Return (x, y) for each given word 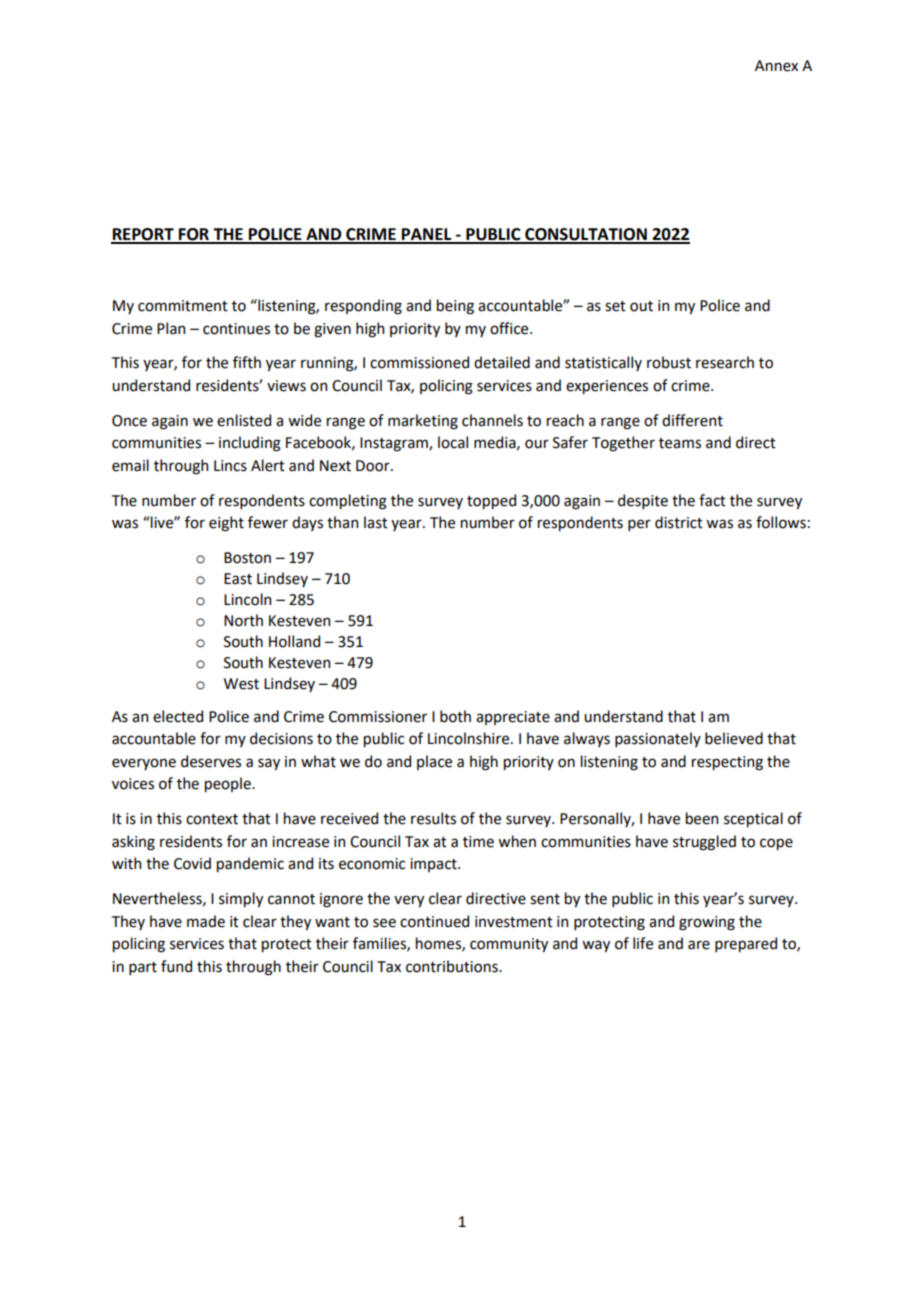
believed (734, 738)
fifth (247, 362)
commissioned (419, 362)
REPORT (143, 235)
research (725, 362)
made (206, 921)
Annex (776, 66)
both (455, 716)
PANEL (427, 235)
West (241, 684)
